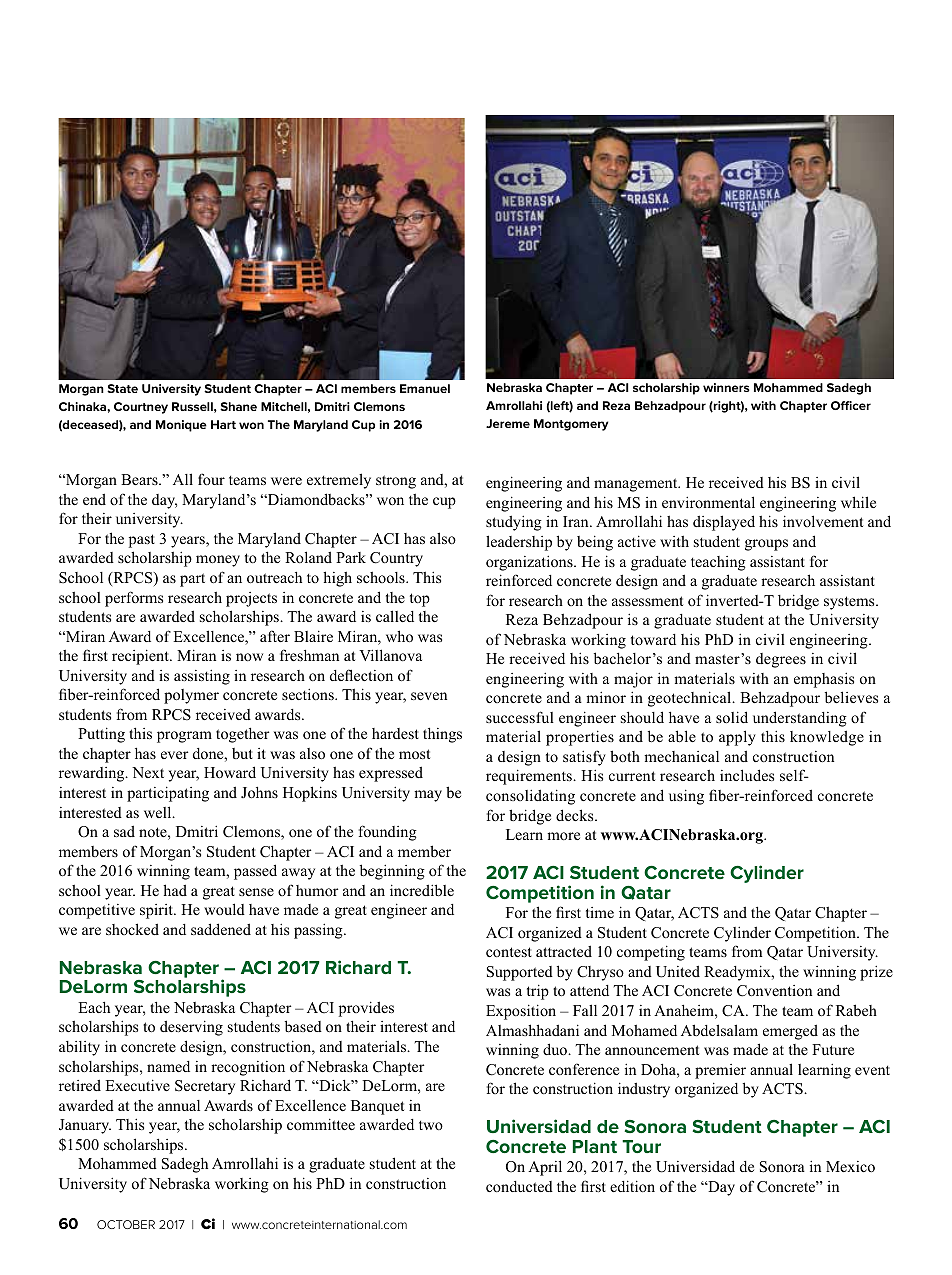 This page has width=952, height=1275. I want to click on includes, so click(747, 775).
